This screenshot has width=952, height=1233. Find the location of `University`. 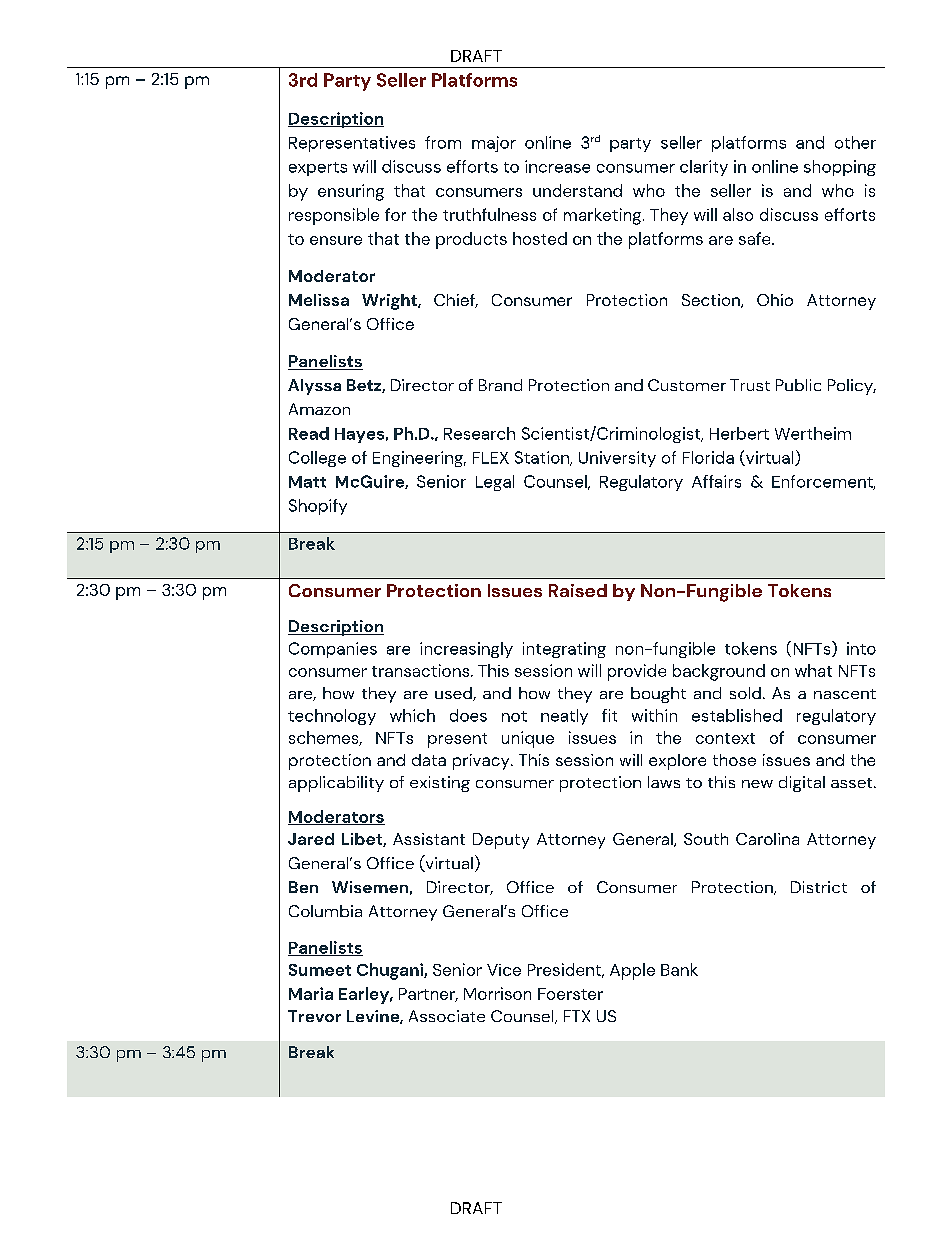

University is located at coordinates (617, 459).
